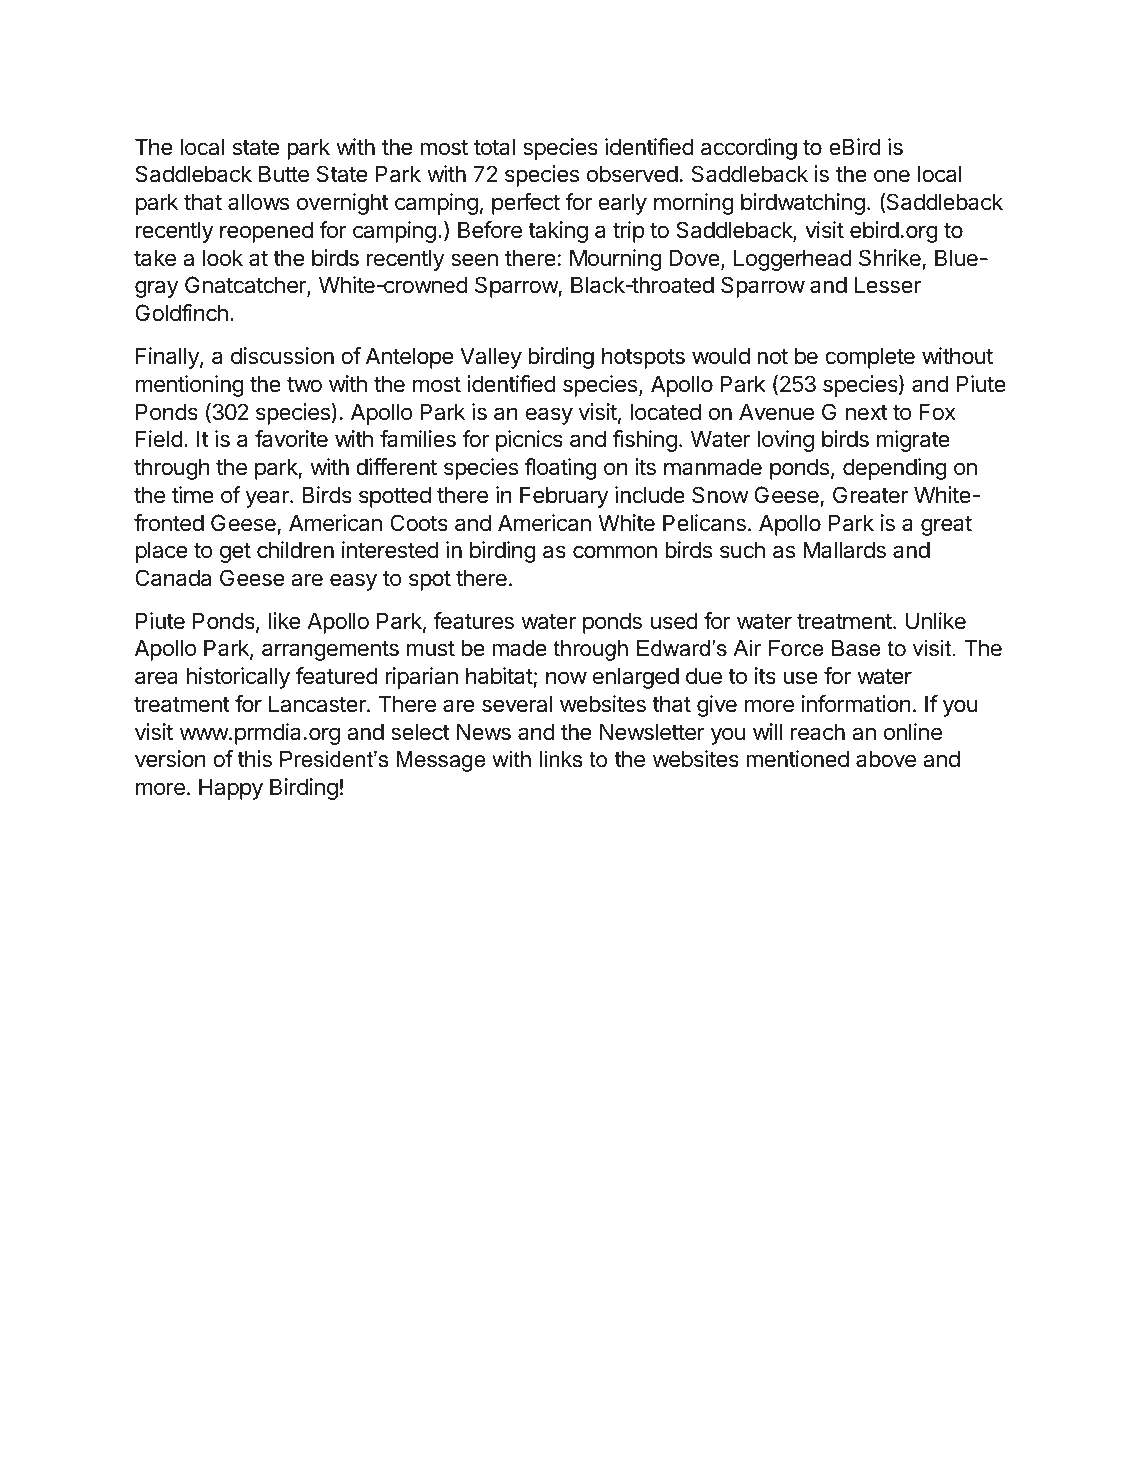  I want to click on links, so click(561, 759).
